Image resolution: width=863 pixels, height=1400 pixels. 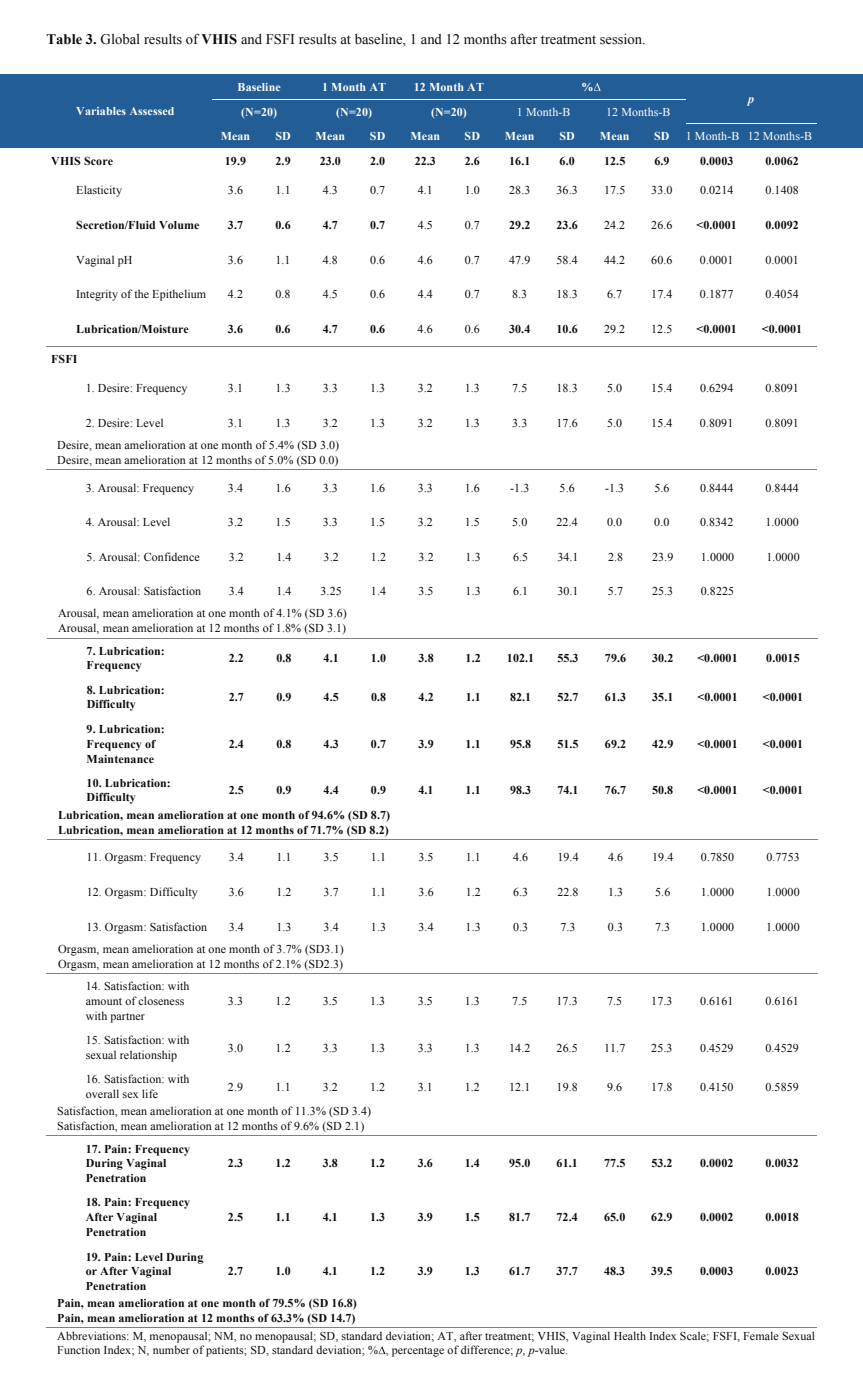 What do you see at coordinates (179, 225) in the screenshot?
I see `Volume` at bounding box center [179, 225].
